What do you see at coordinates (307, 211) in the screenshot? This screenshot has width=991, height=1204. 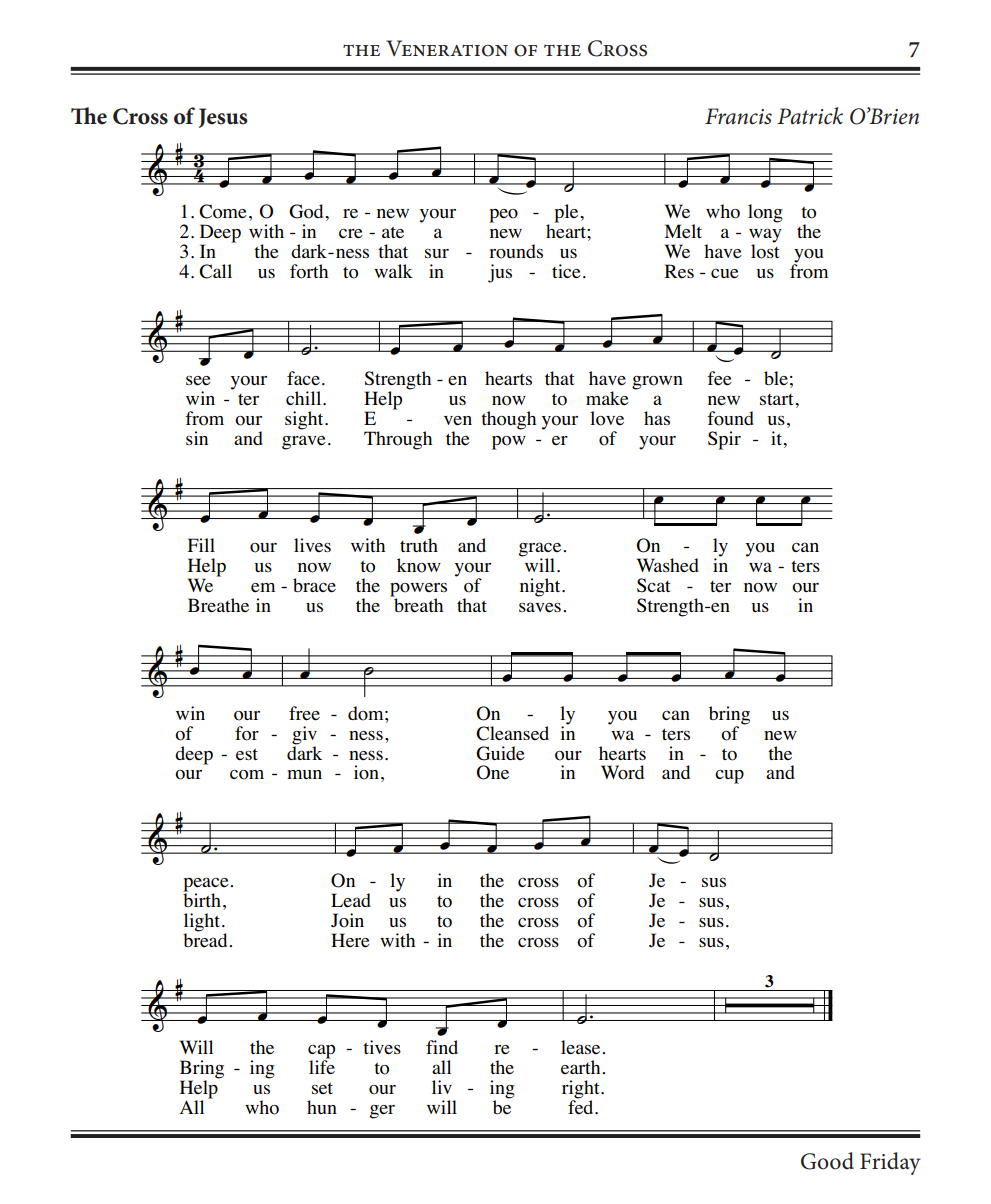 I see `God` at bounding box center [307, 211].
